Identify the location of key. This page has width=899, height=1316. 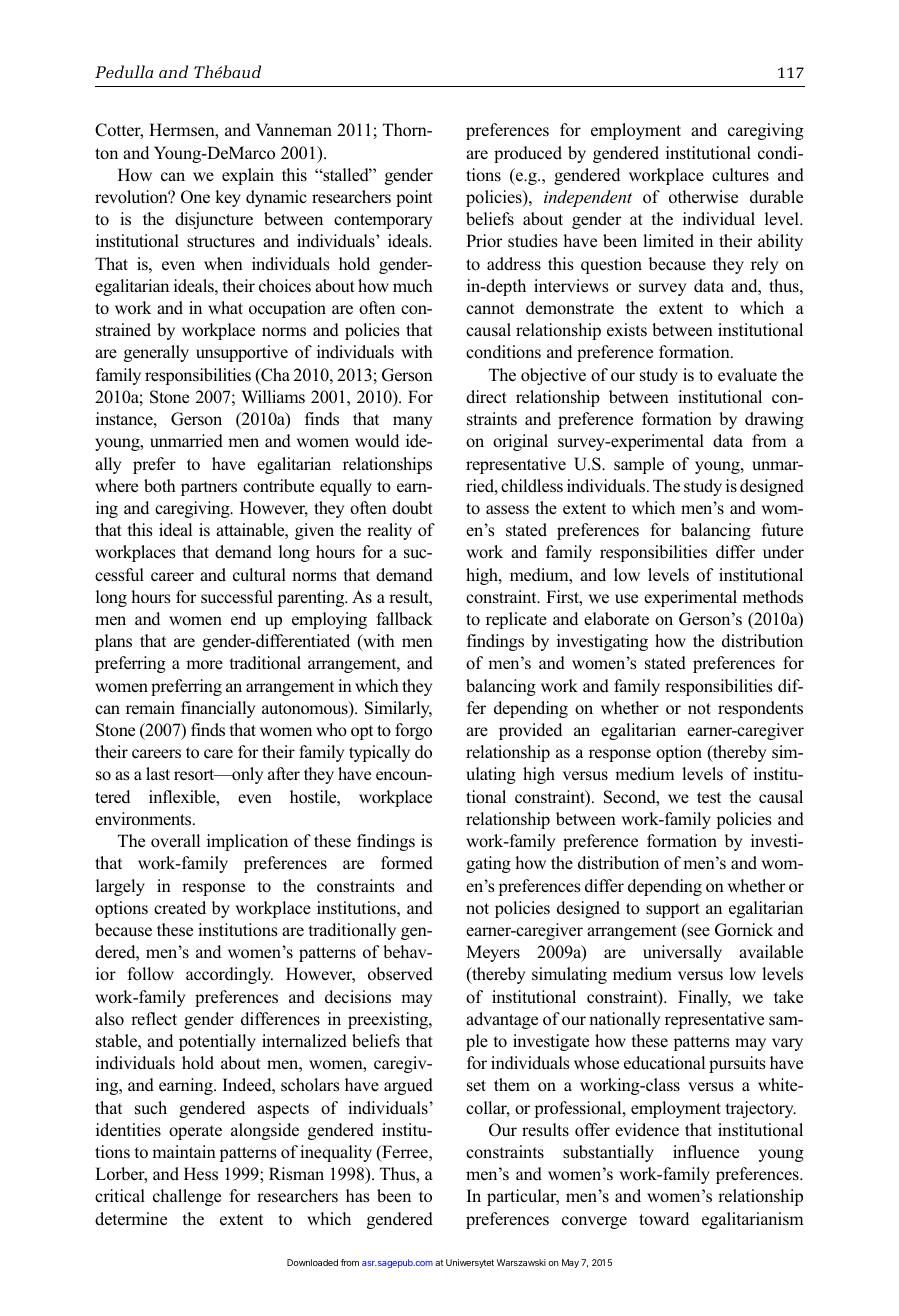
(228, 198).
